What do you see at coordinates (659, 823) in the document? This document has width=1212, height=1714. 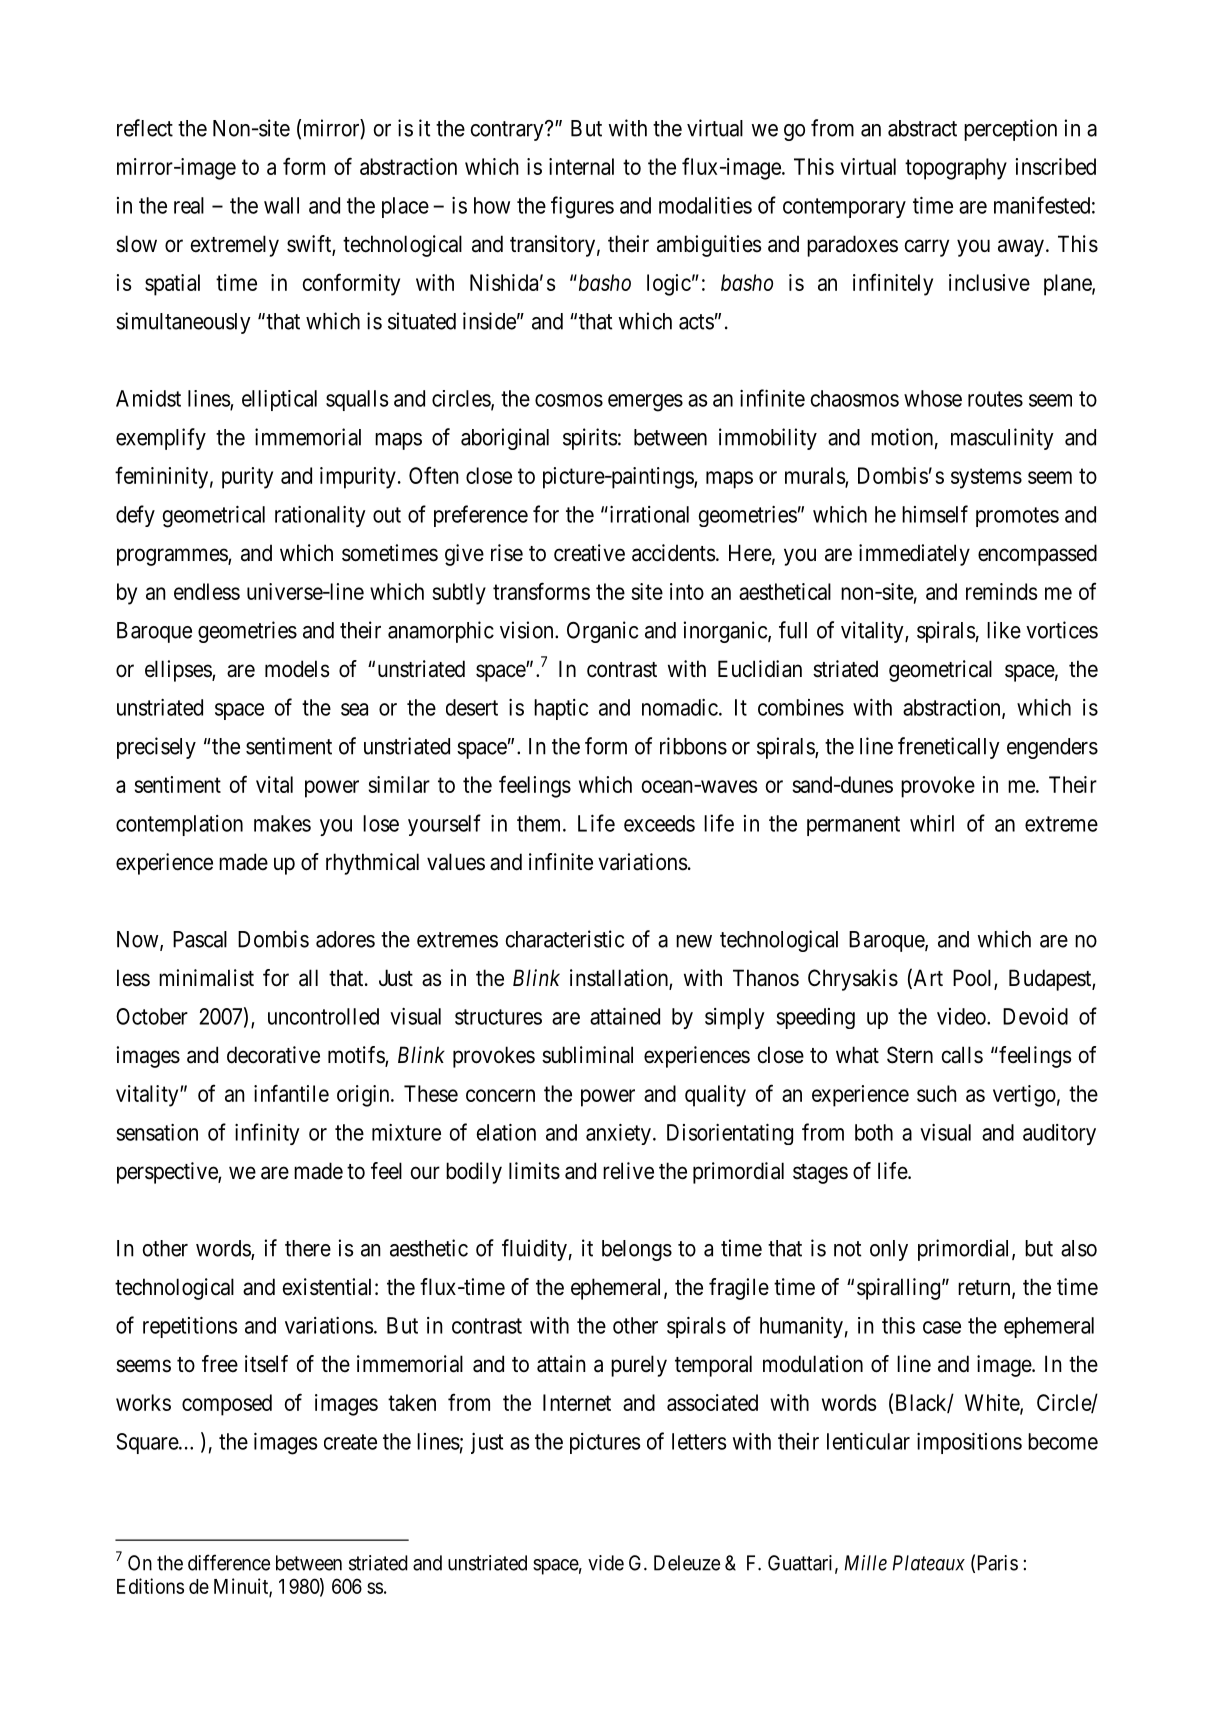 I see `exceeds` at bounding box center [659, 823].
